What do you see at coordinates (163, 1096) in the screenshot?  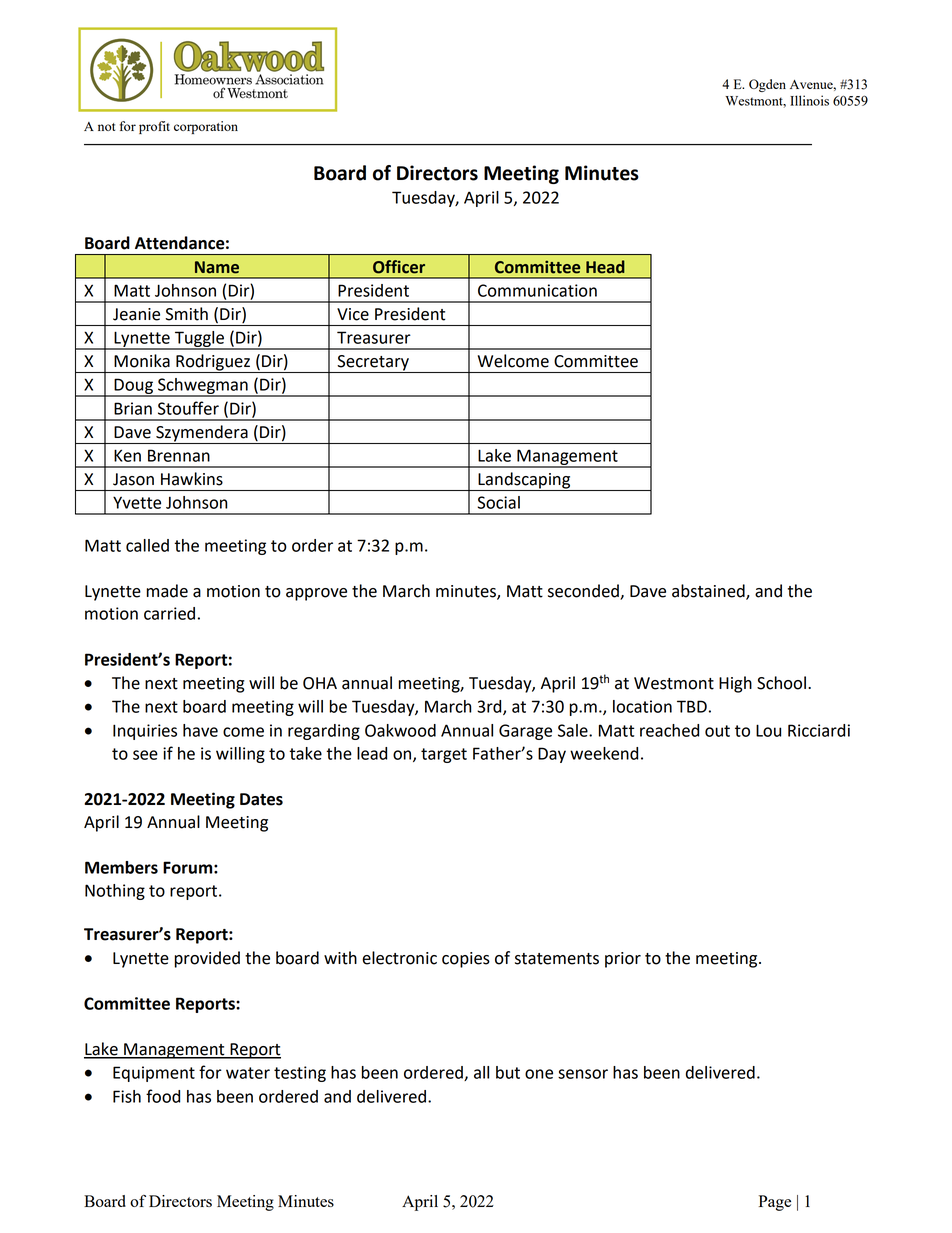 I see `food` at bounding box center [163, 1096].
